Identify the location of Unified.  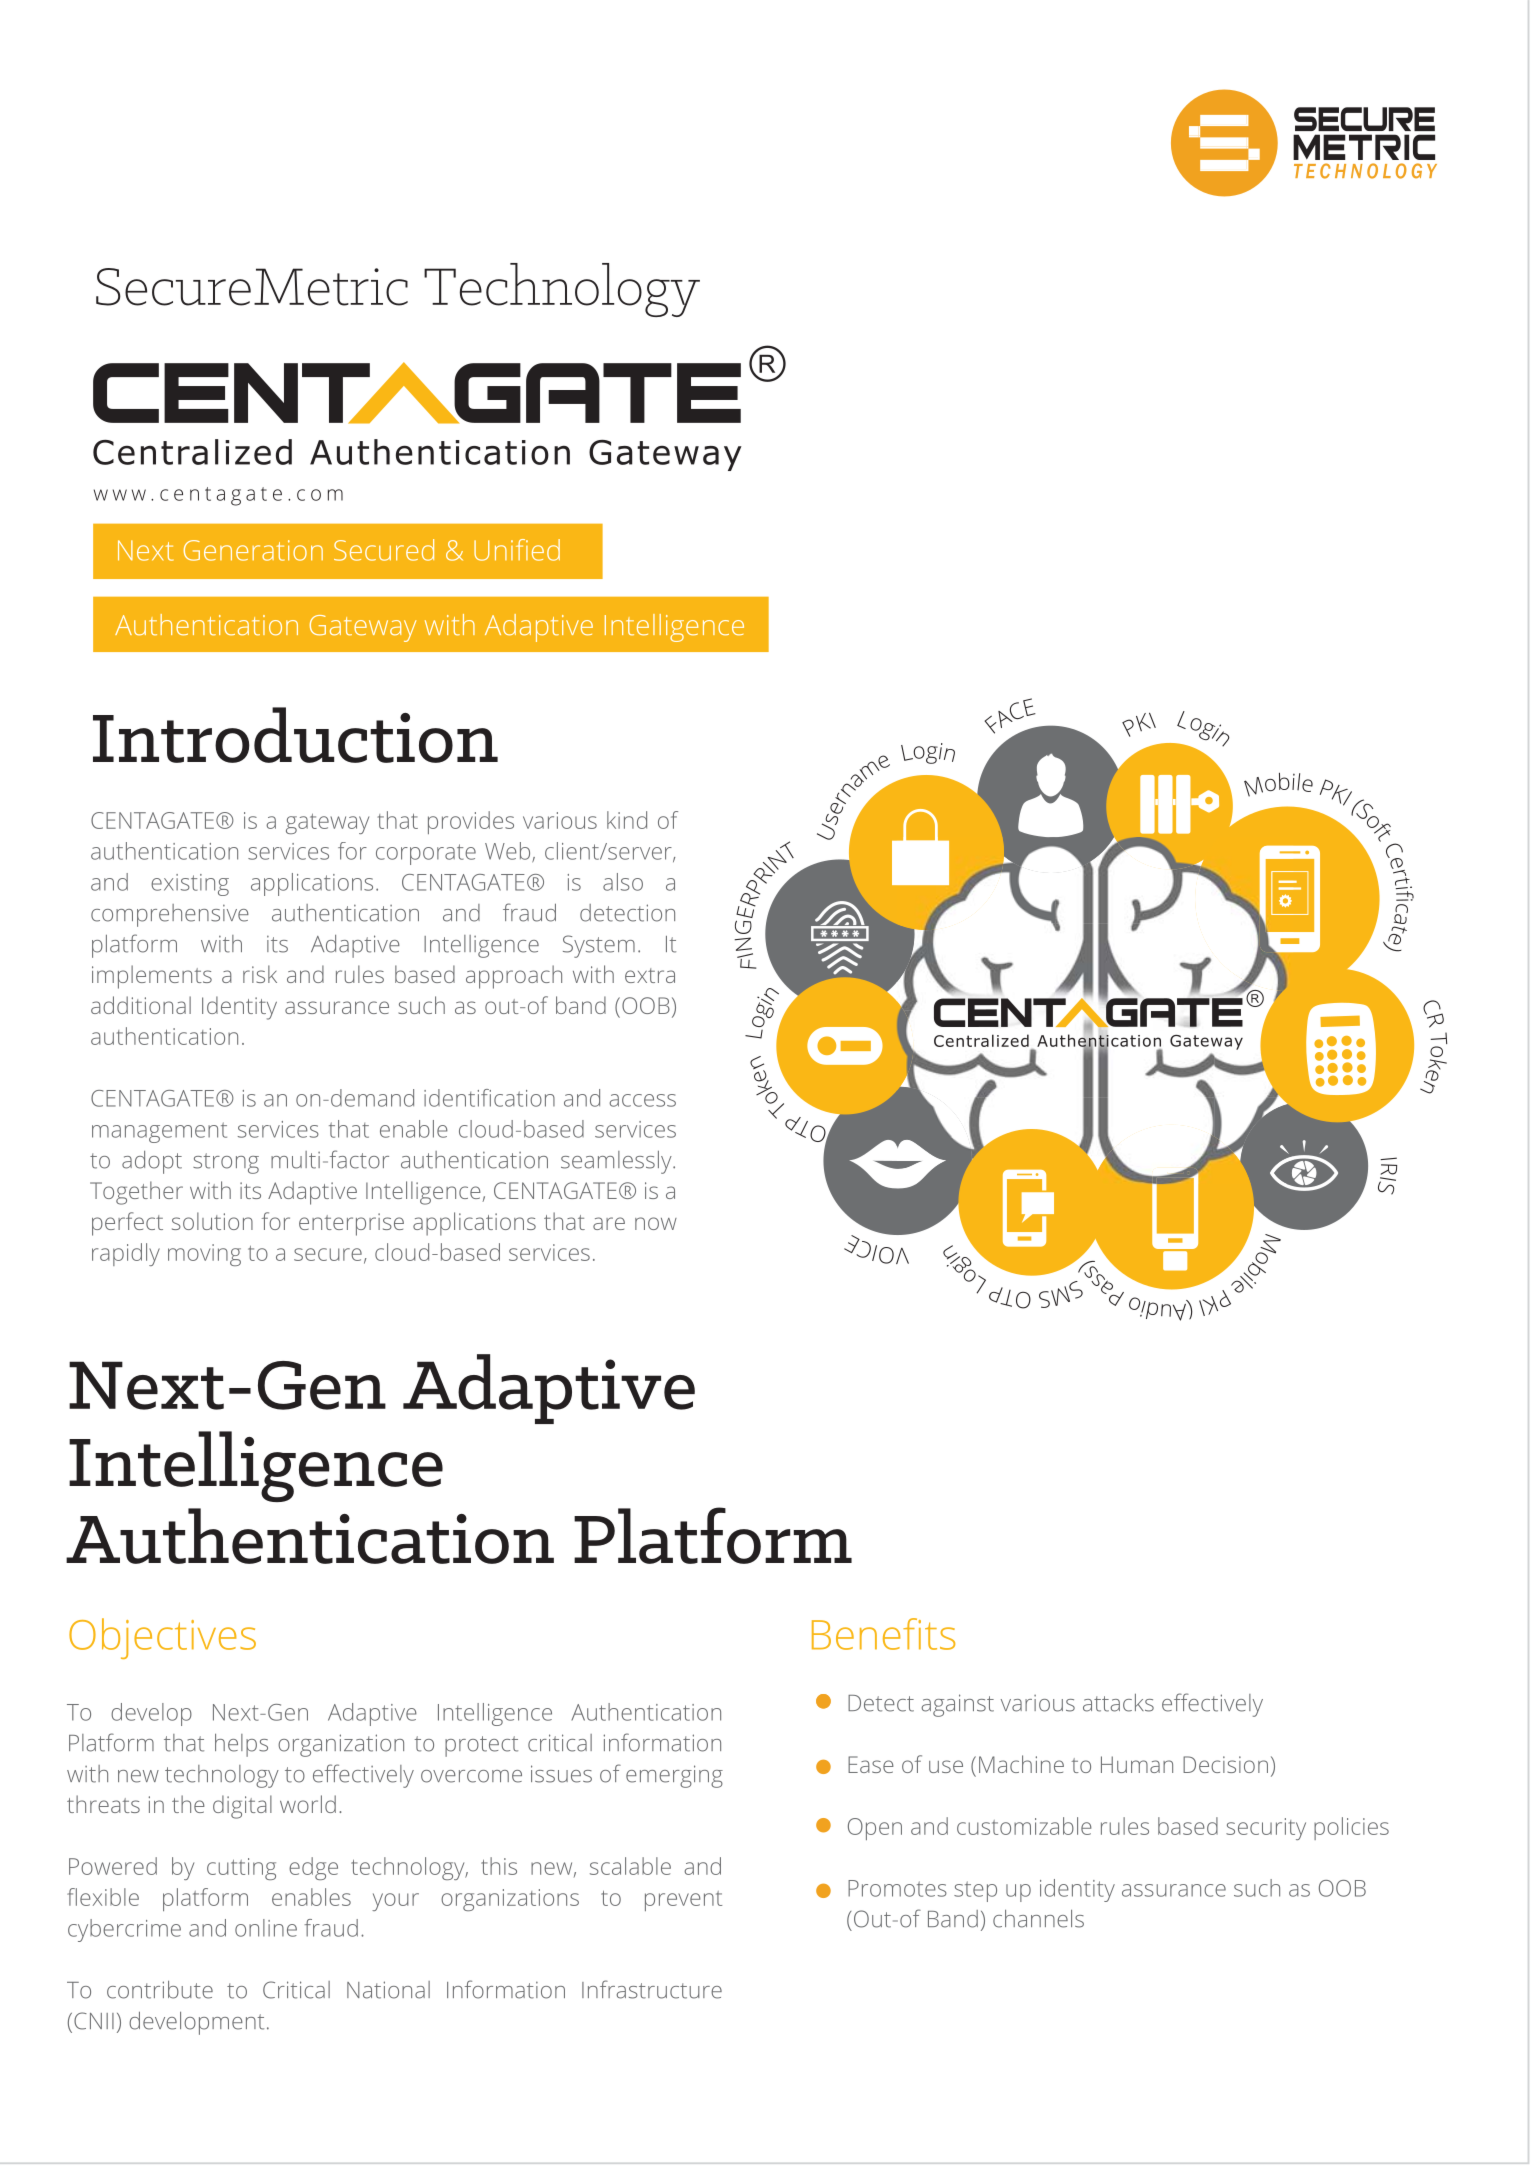
(517, 550).
